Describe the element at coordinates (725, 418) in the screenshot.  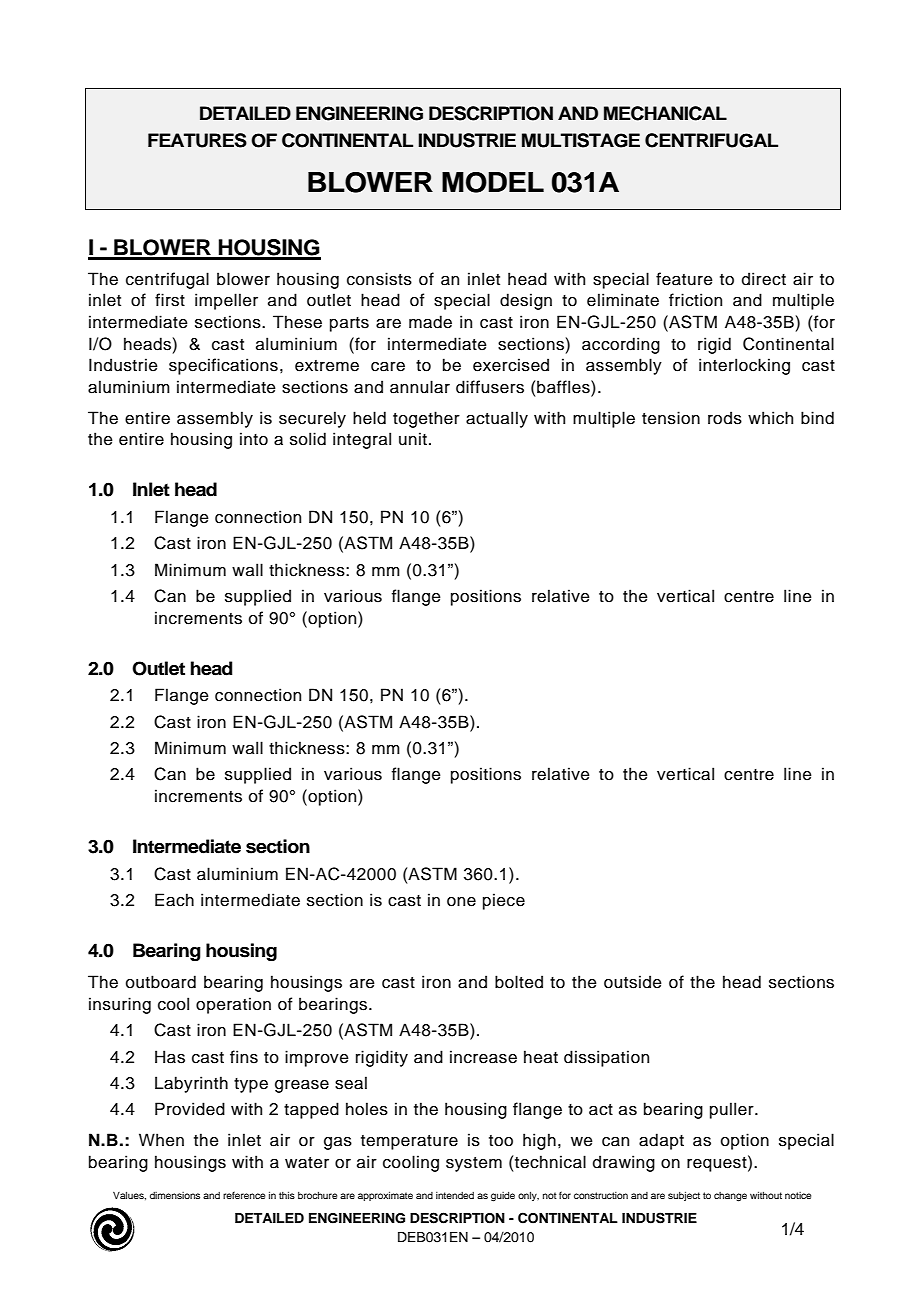
I see `rods` at that location.
